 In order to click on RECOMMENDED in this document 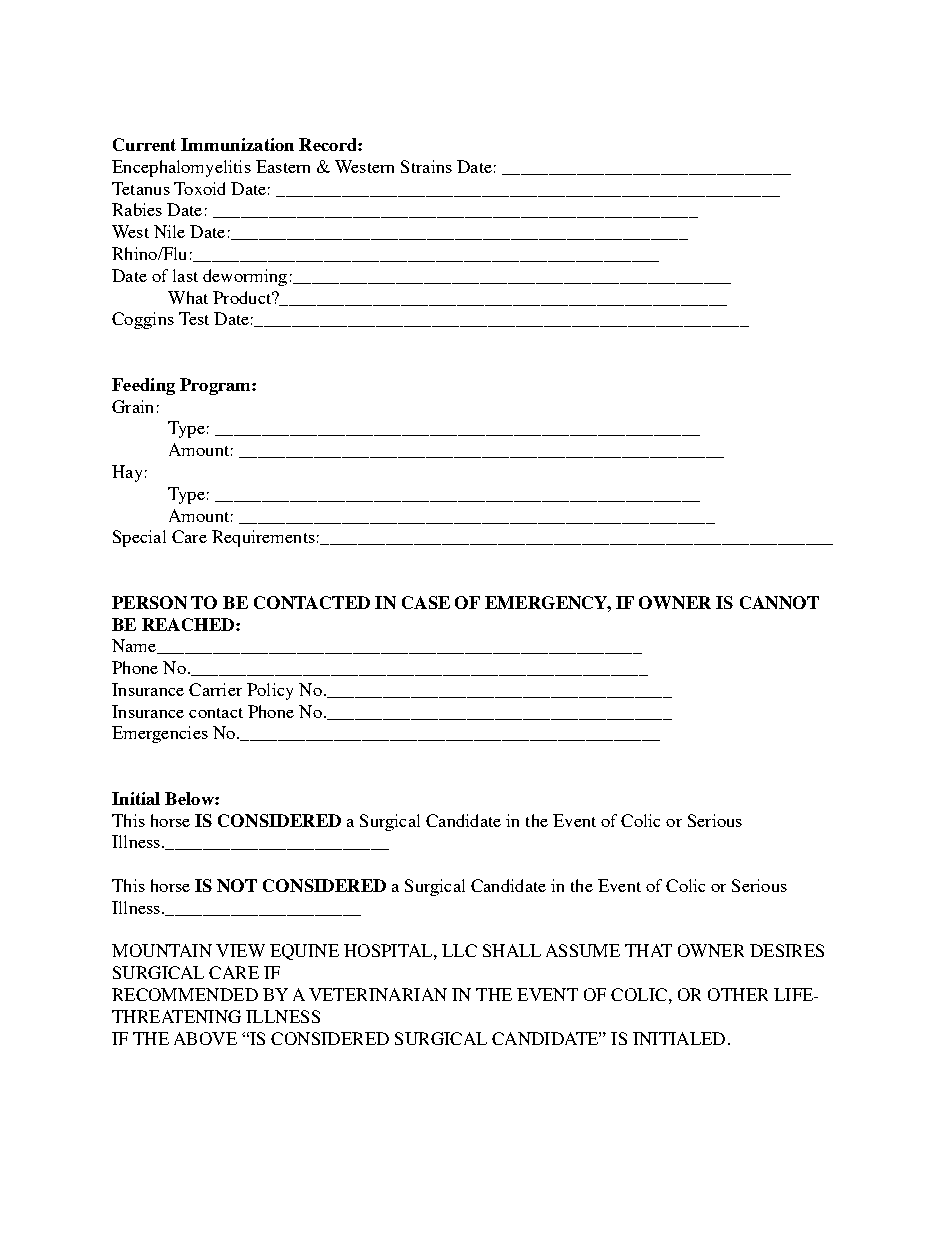, I will do `click(185, 994)`.
